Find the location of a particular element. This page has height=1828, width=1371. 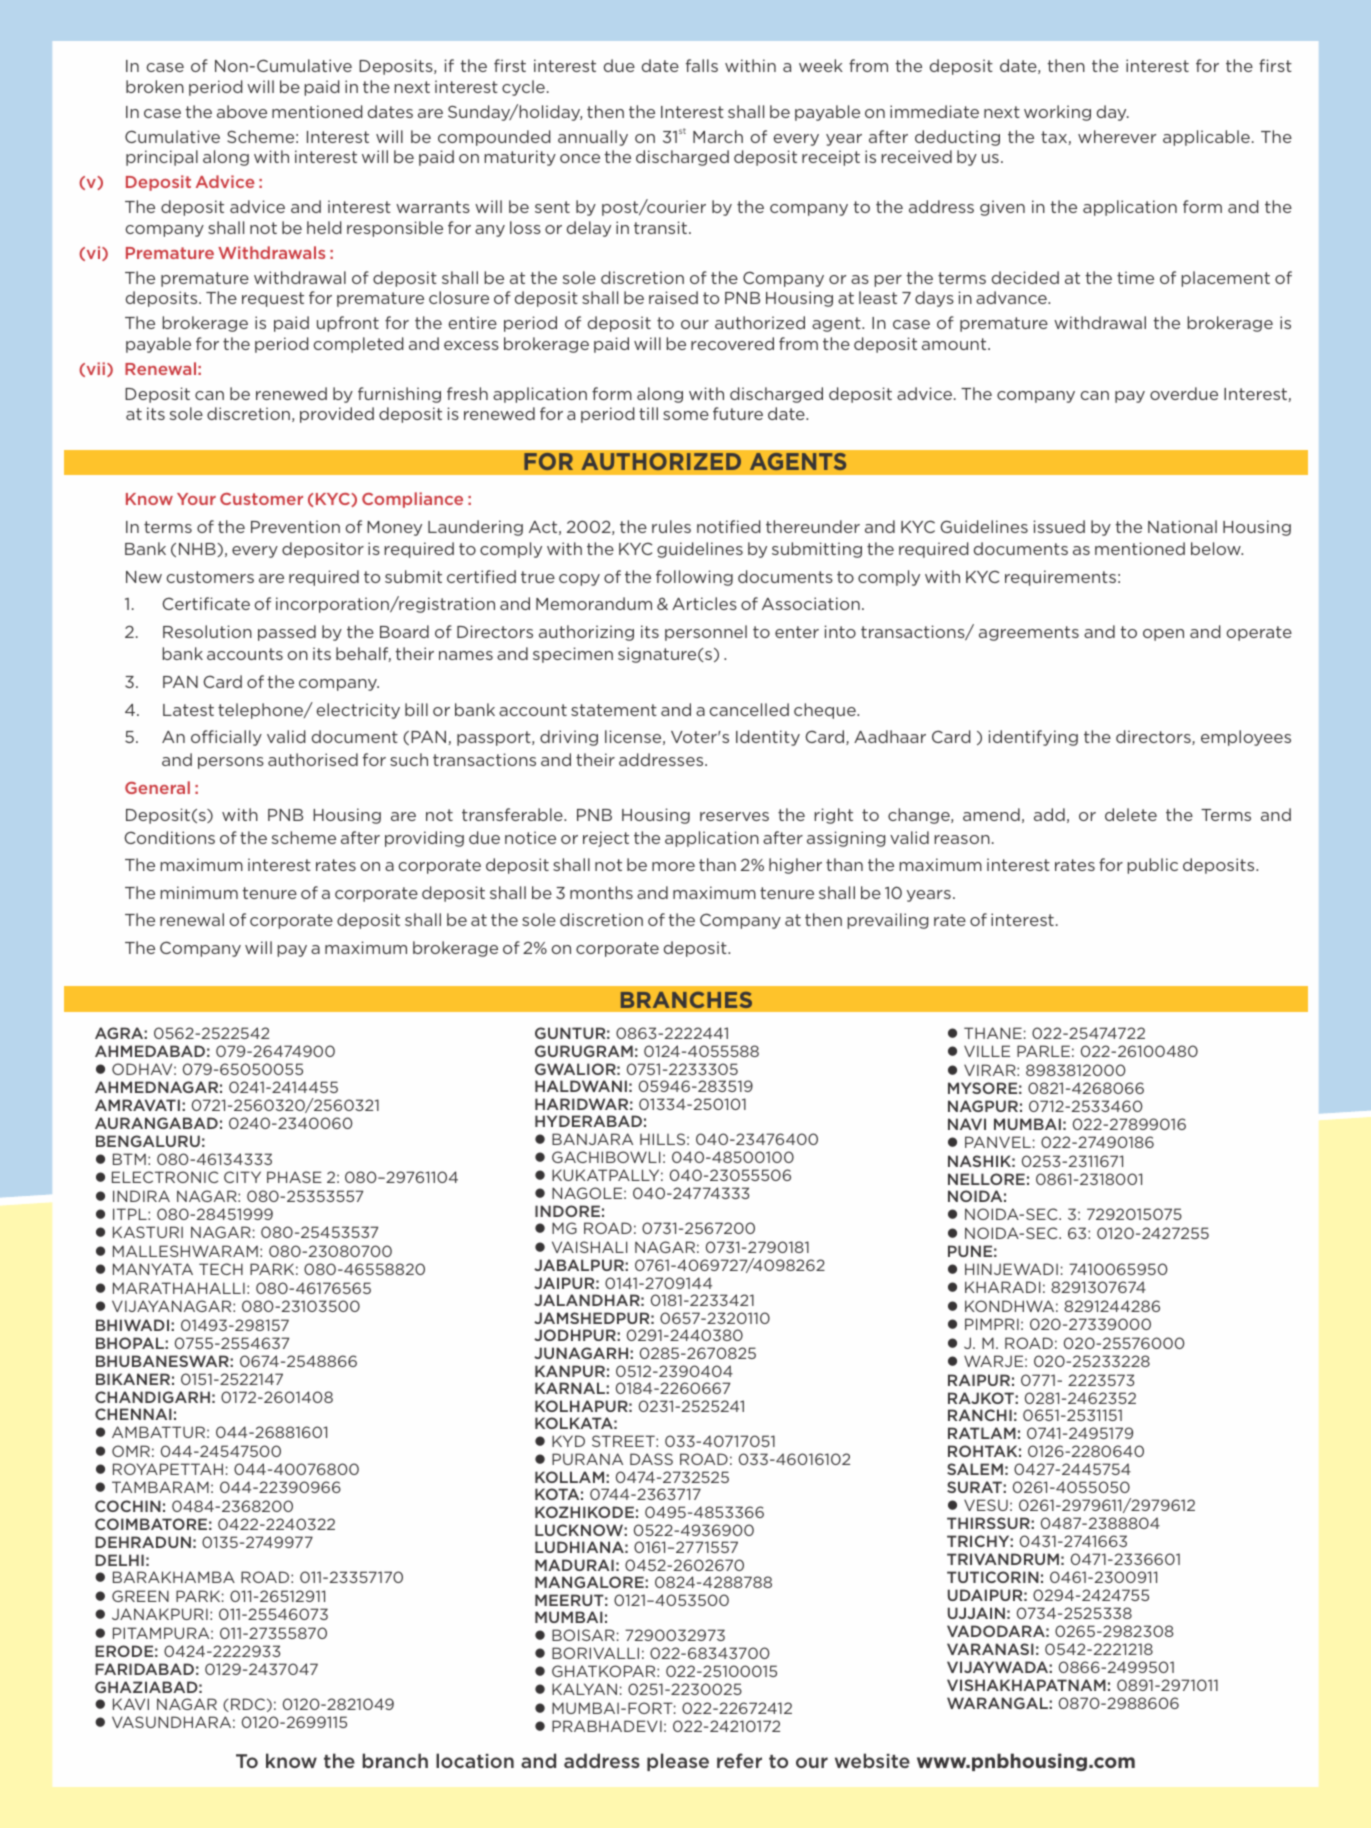

above is located at coordinates (242, 111).
